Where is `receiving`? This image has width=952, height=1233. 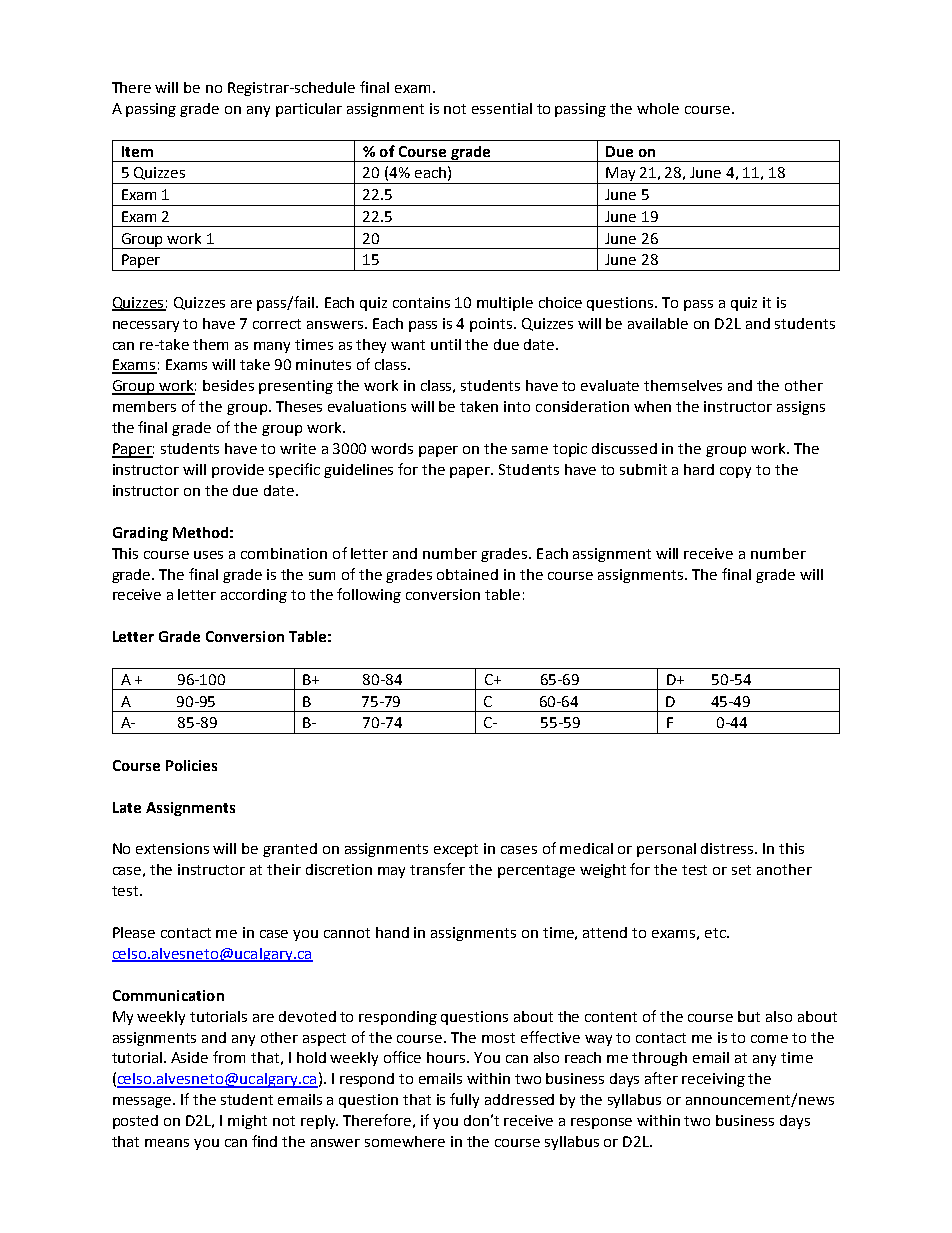 receiving is located at coordinates (713, 1080).
